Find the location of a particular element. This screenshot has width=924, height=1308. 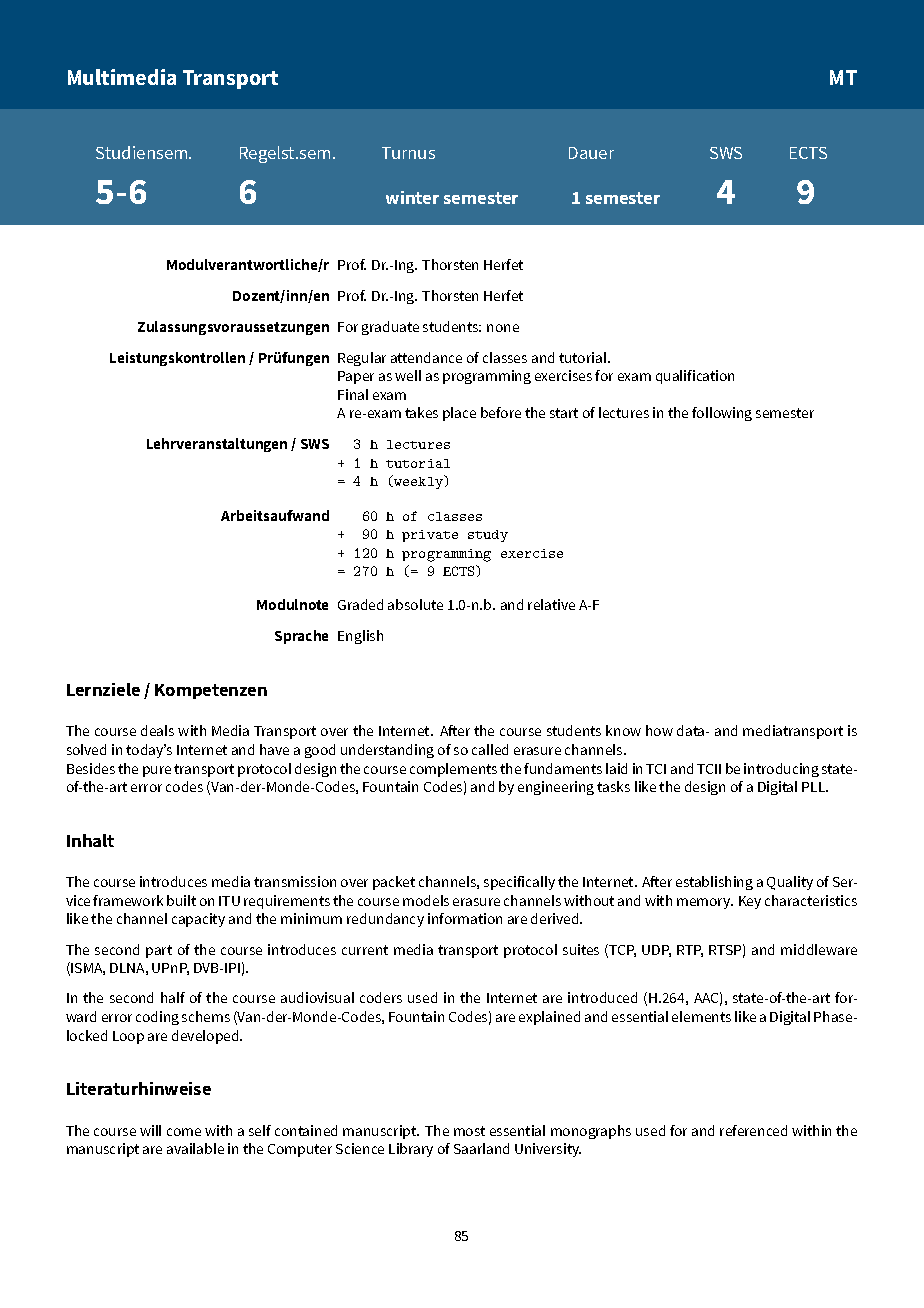

referenced is located at coordinates (753, 1130).
